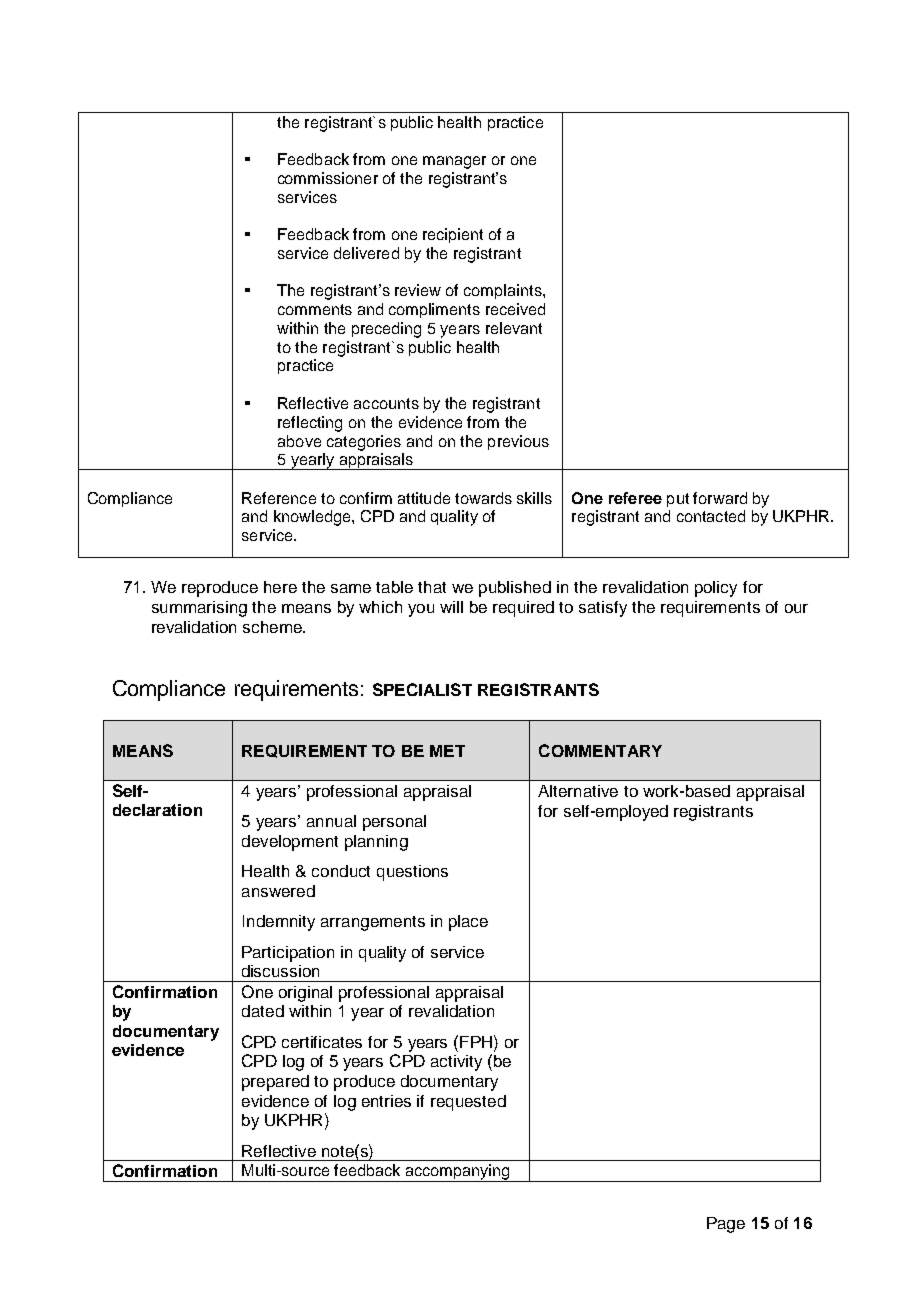 This screenshot has height=1308, width=924. What do you see at coordinates (678, 500) in the screenshot?
I see `put` at bounding box center [678, 500].
